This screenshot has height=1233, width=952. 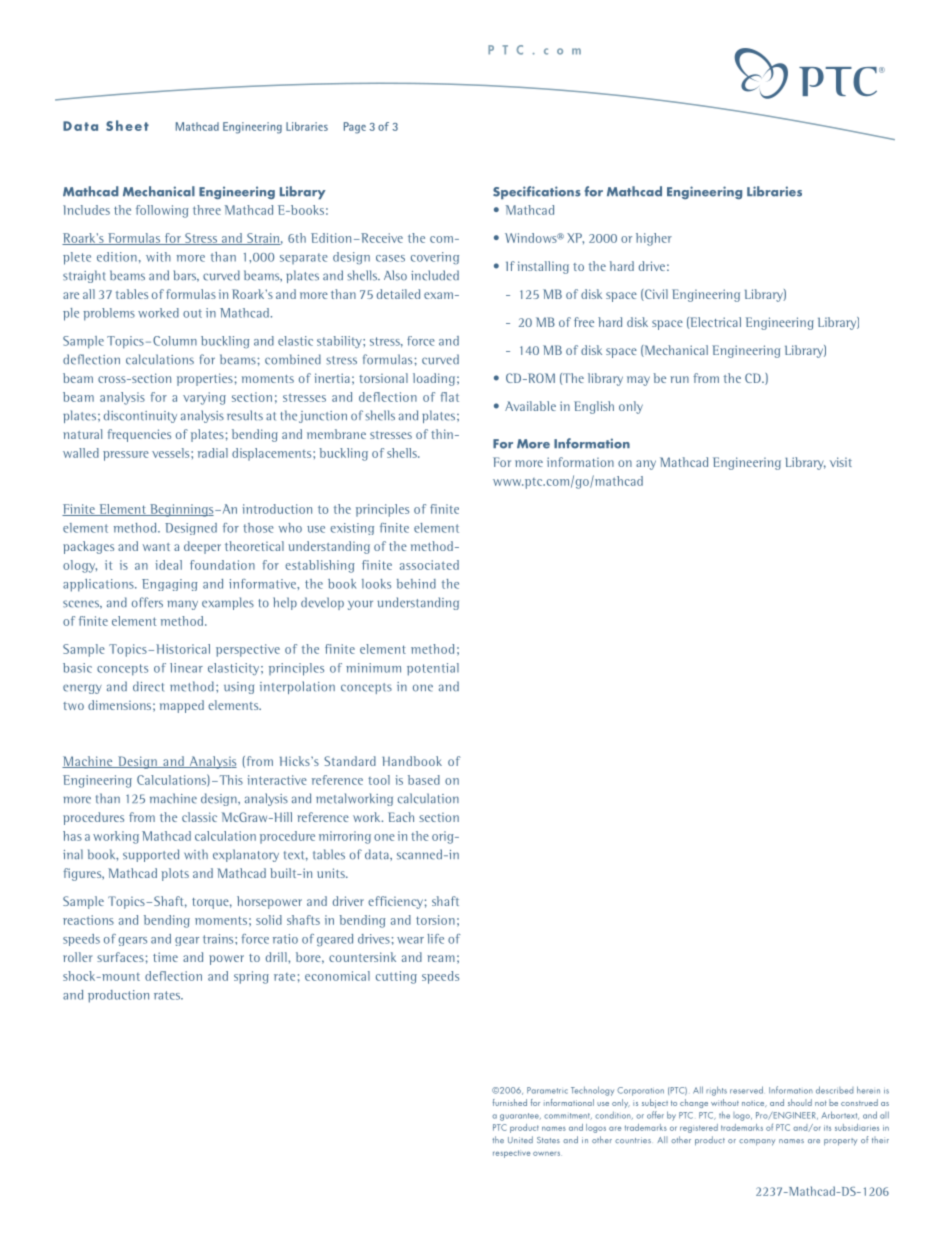 I want to click on Available, so click(x=530, y=406).
